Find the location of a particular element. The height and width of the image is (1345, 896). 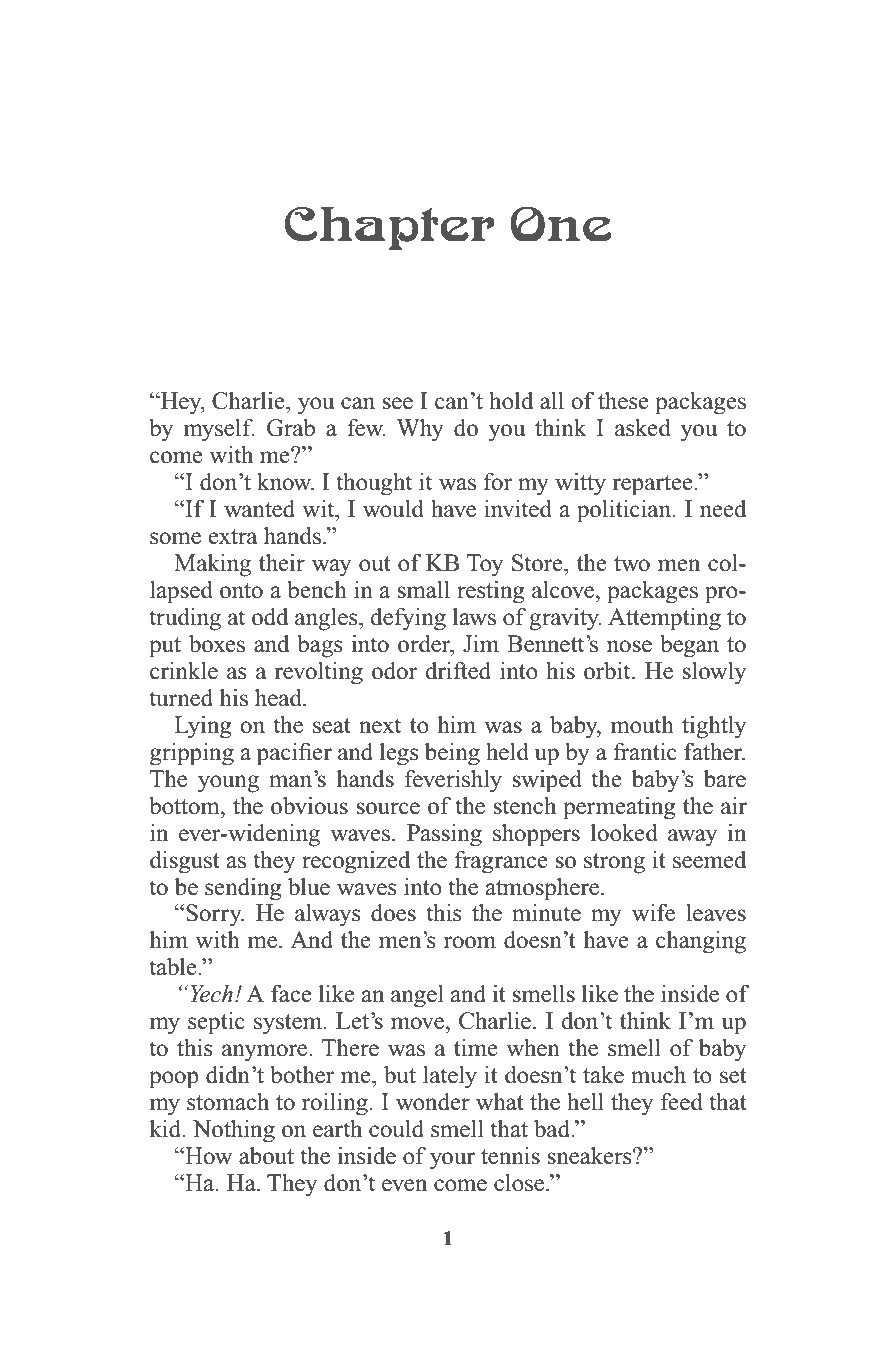

Chapter is located at coordinates (390, 229).
